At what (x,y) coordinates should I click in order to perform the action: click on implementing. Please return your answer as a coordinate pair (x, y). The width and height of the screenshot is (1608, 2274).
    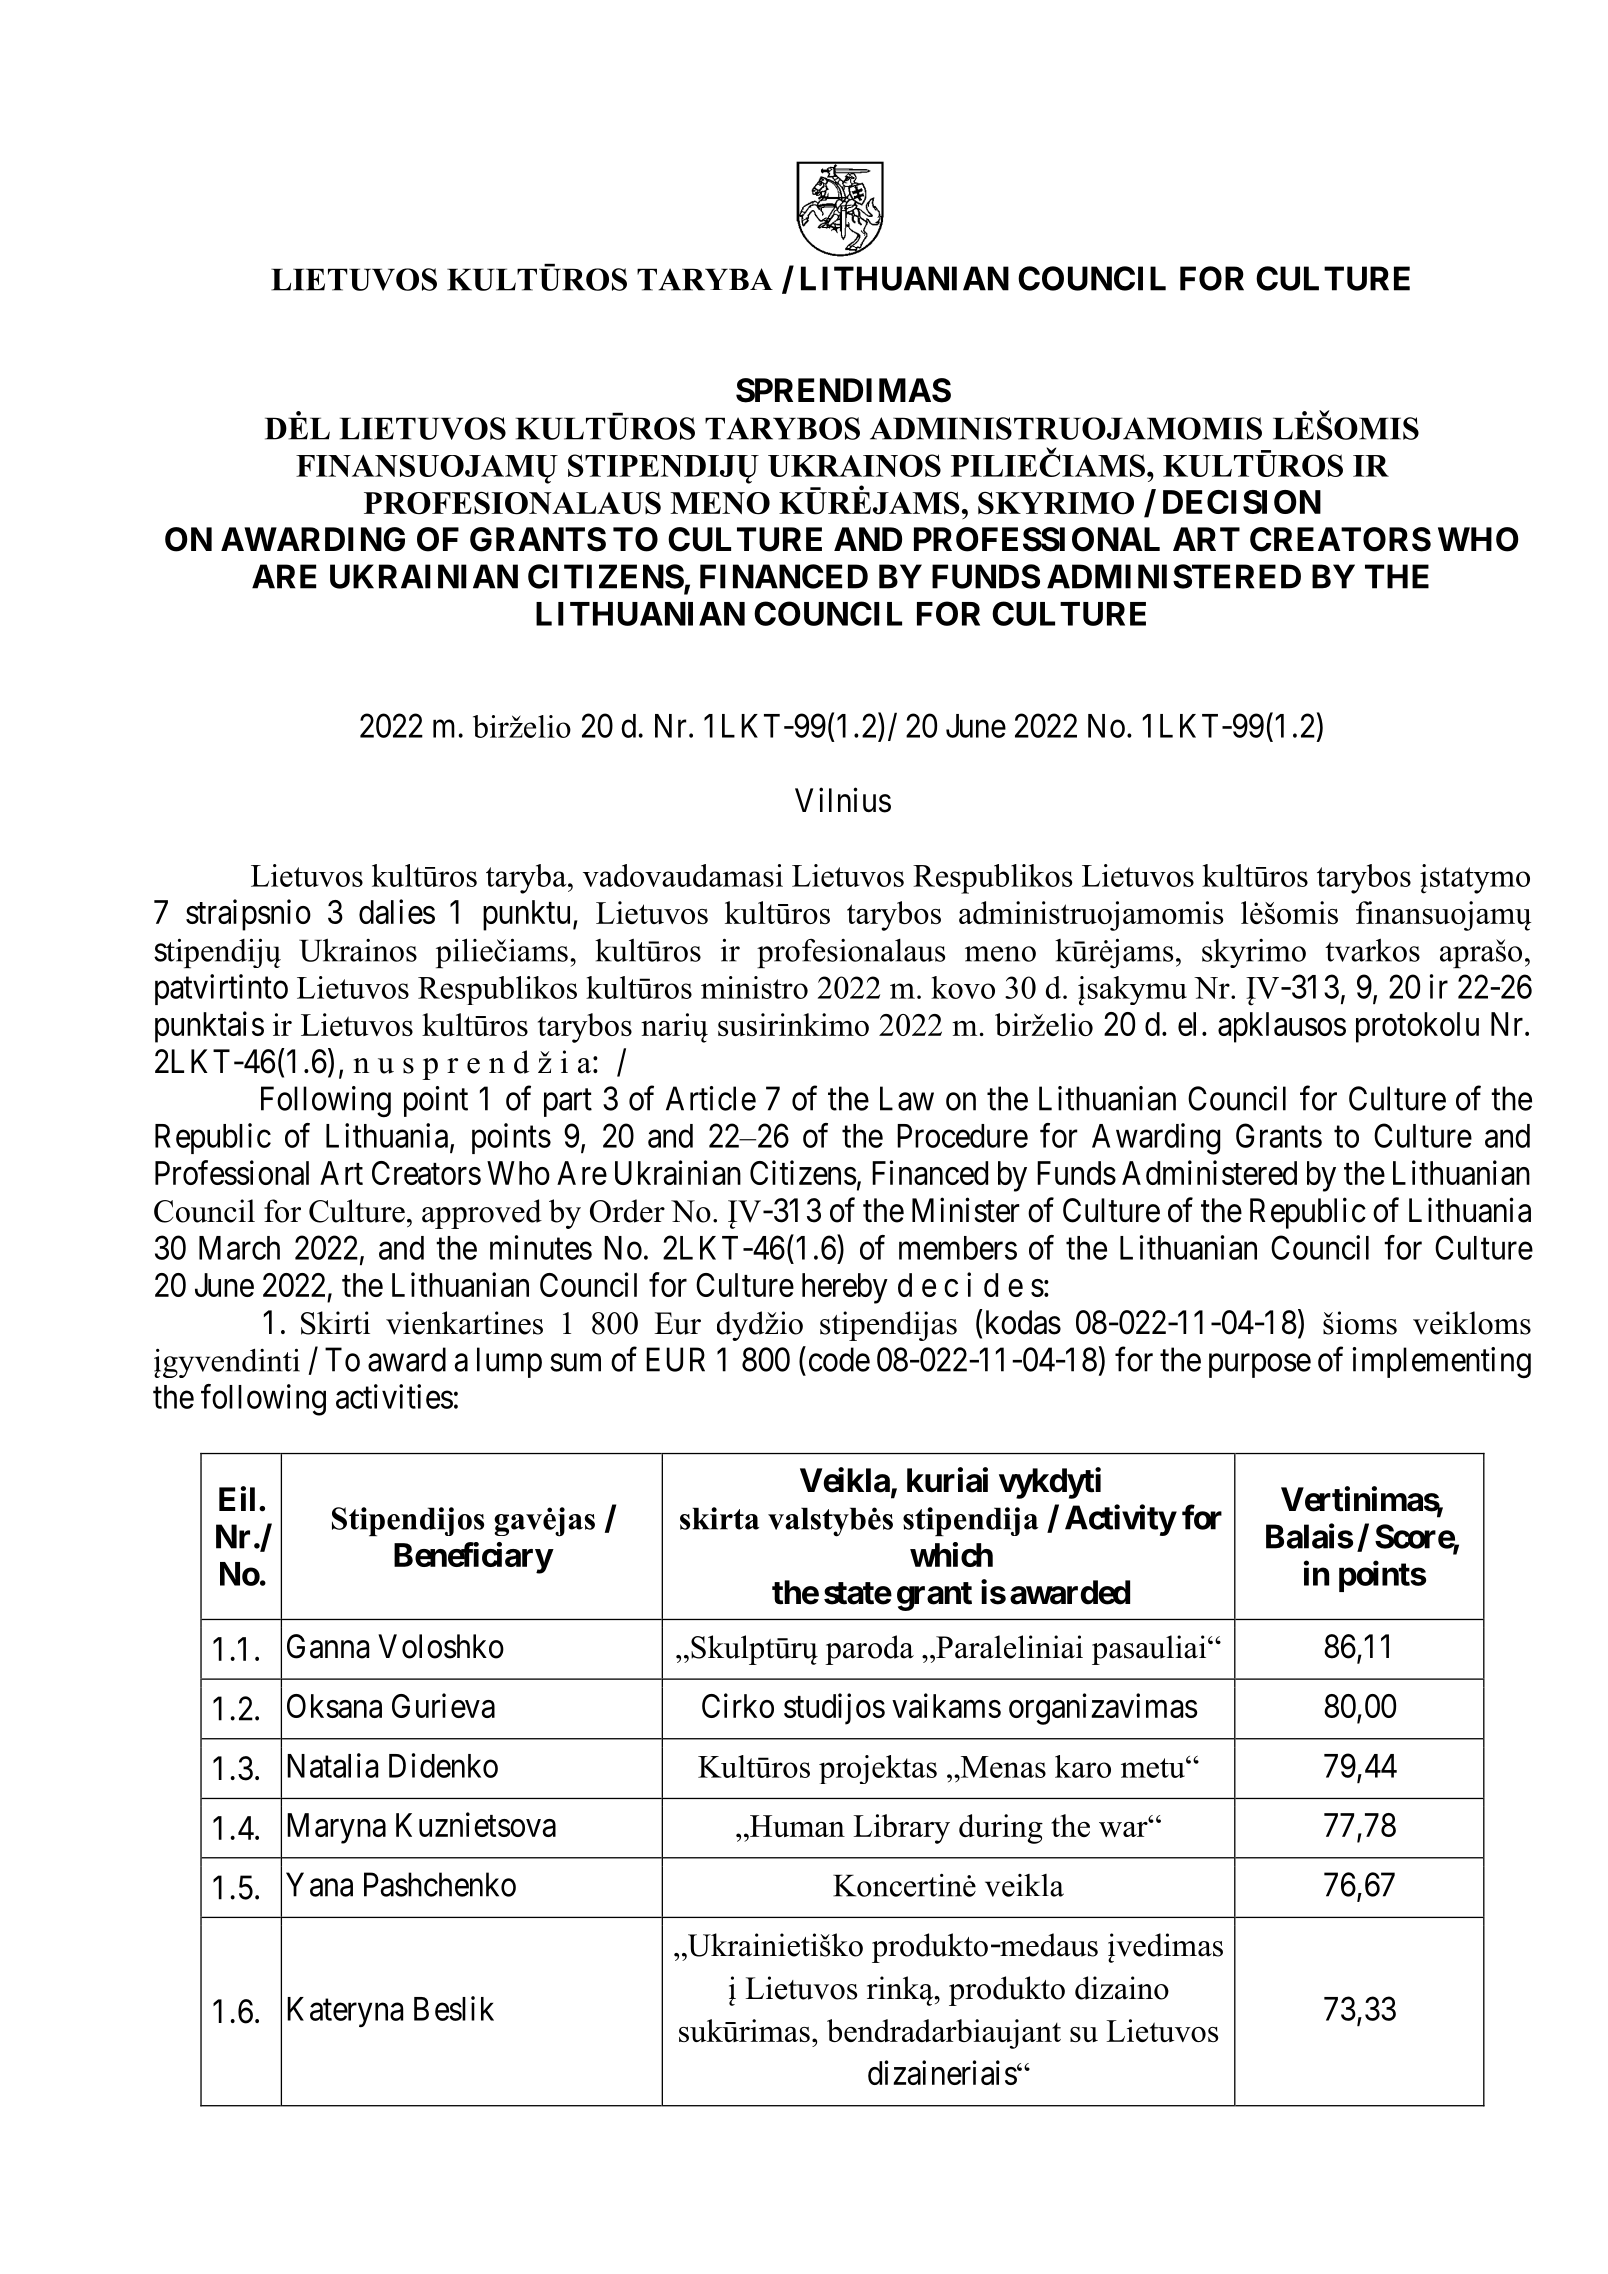
    Looking at the image, I should click on (1442, 1363).
